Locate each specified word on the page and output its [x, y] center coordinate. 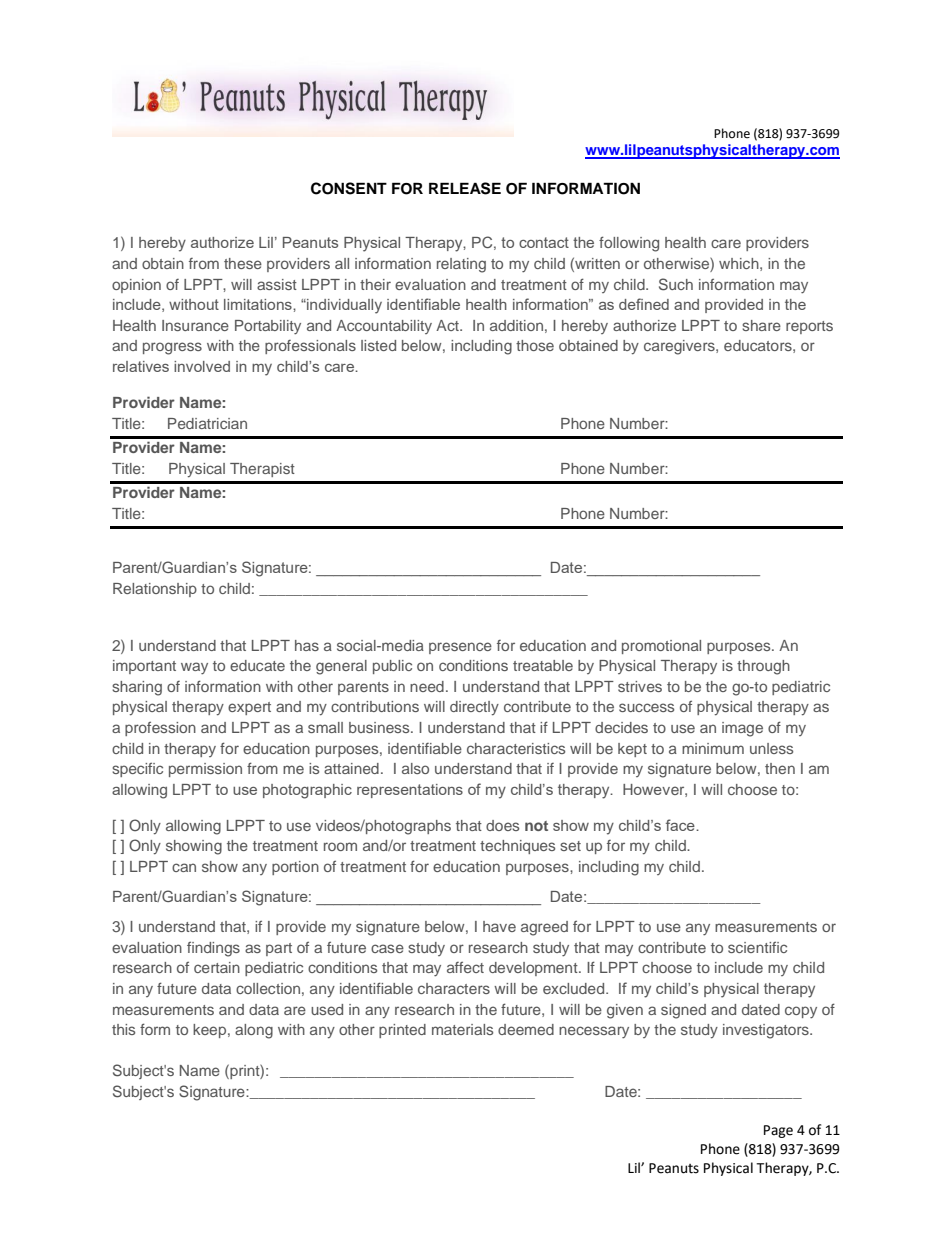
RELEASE [465, 188]
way [194, 668]
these [243, 263]
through [763, 667]
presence [460, 648]
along [254, 1031]
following [629, 244]
